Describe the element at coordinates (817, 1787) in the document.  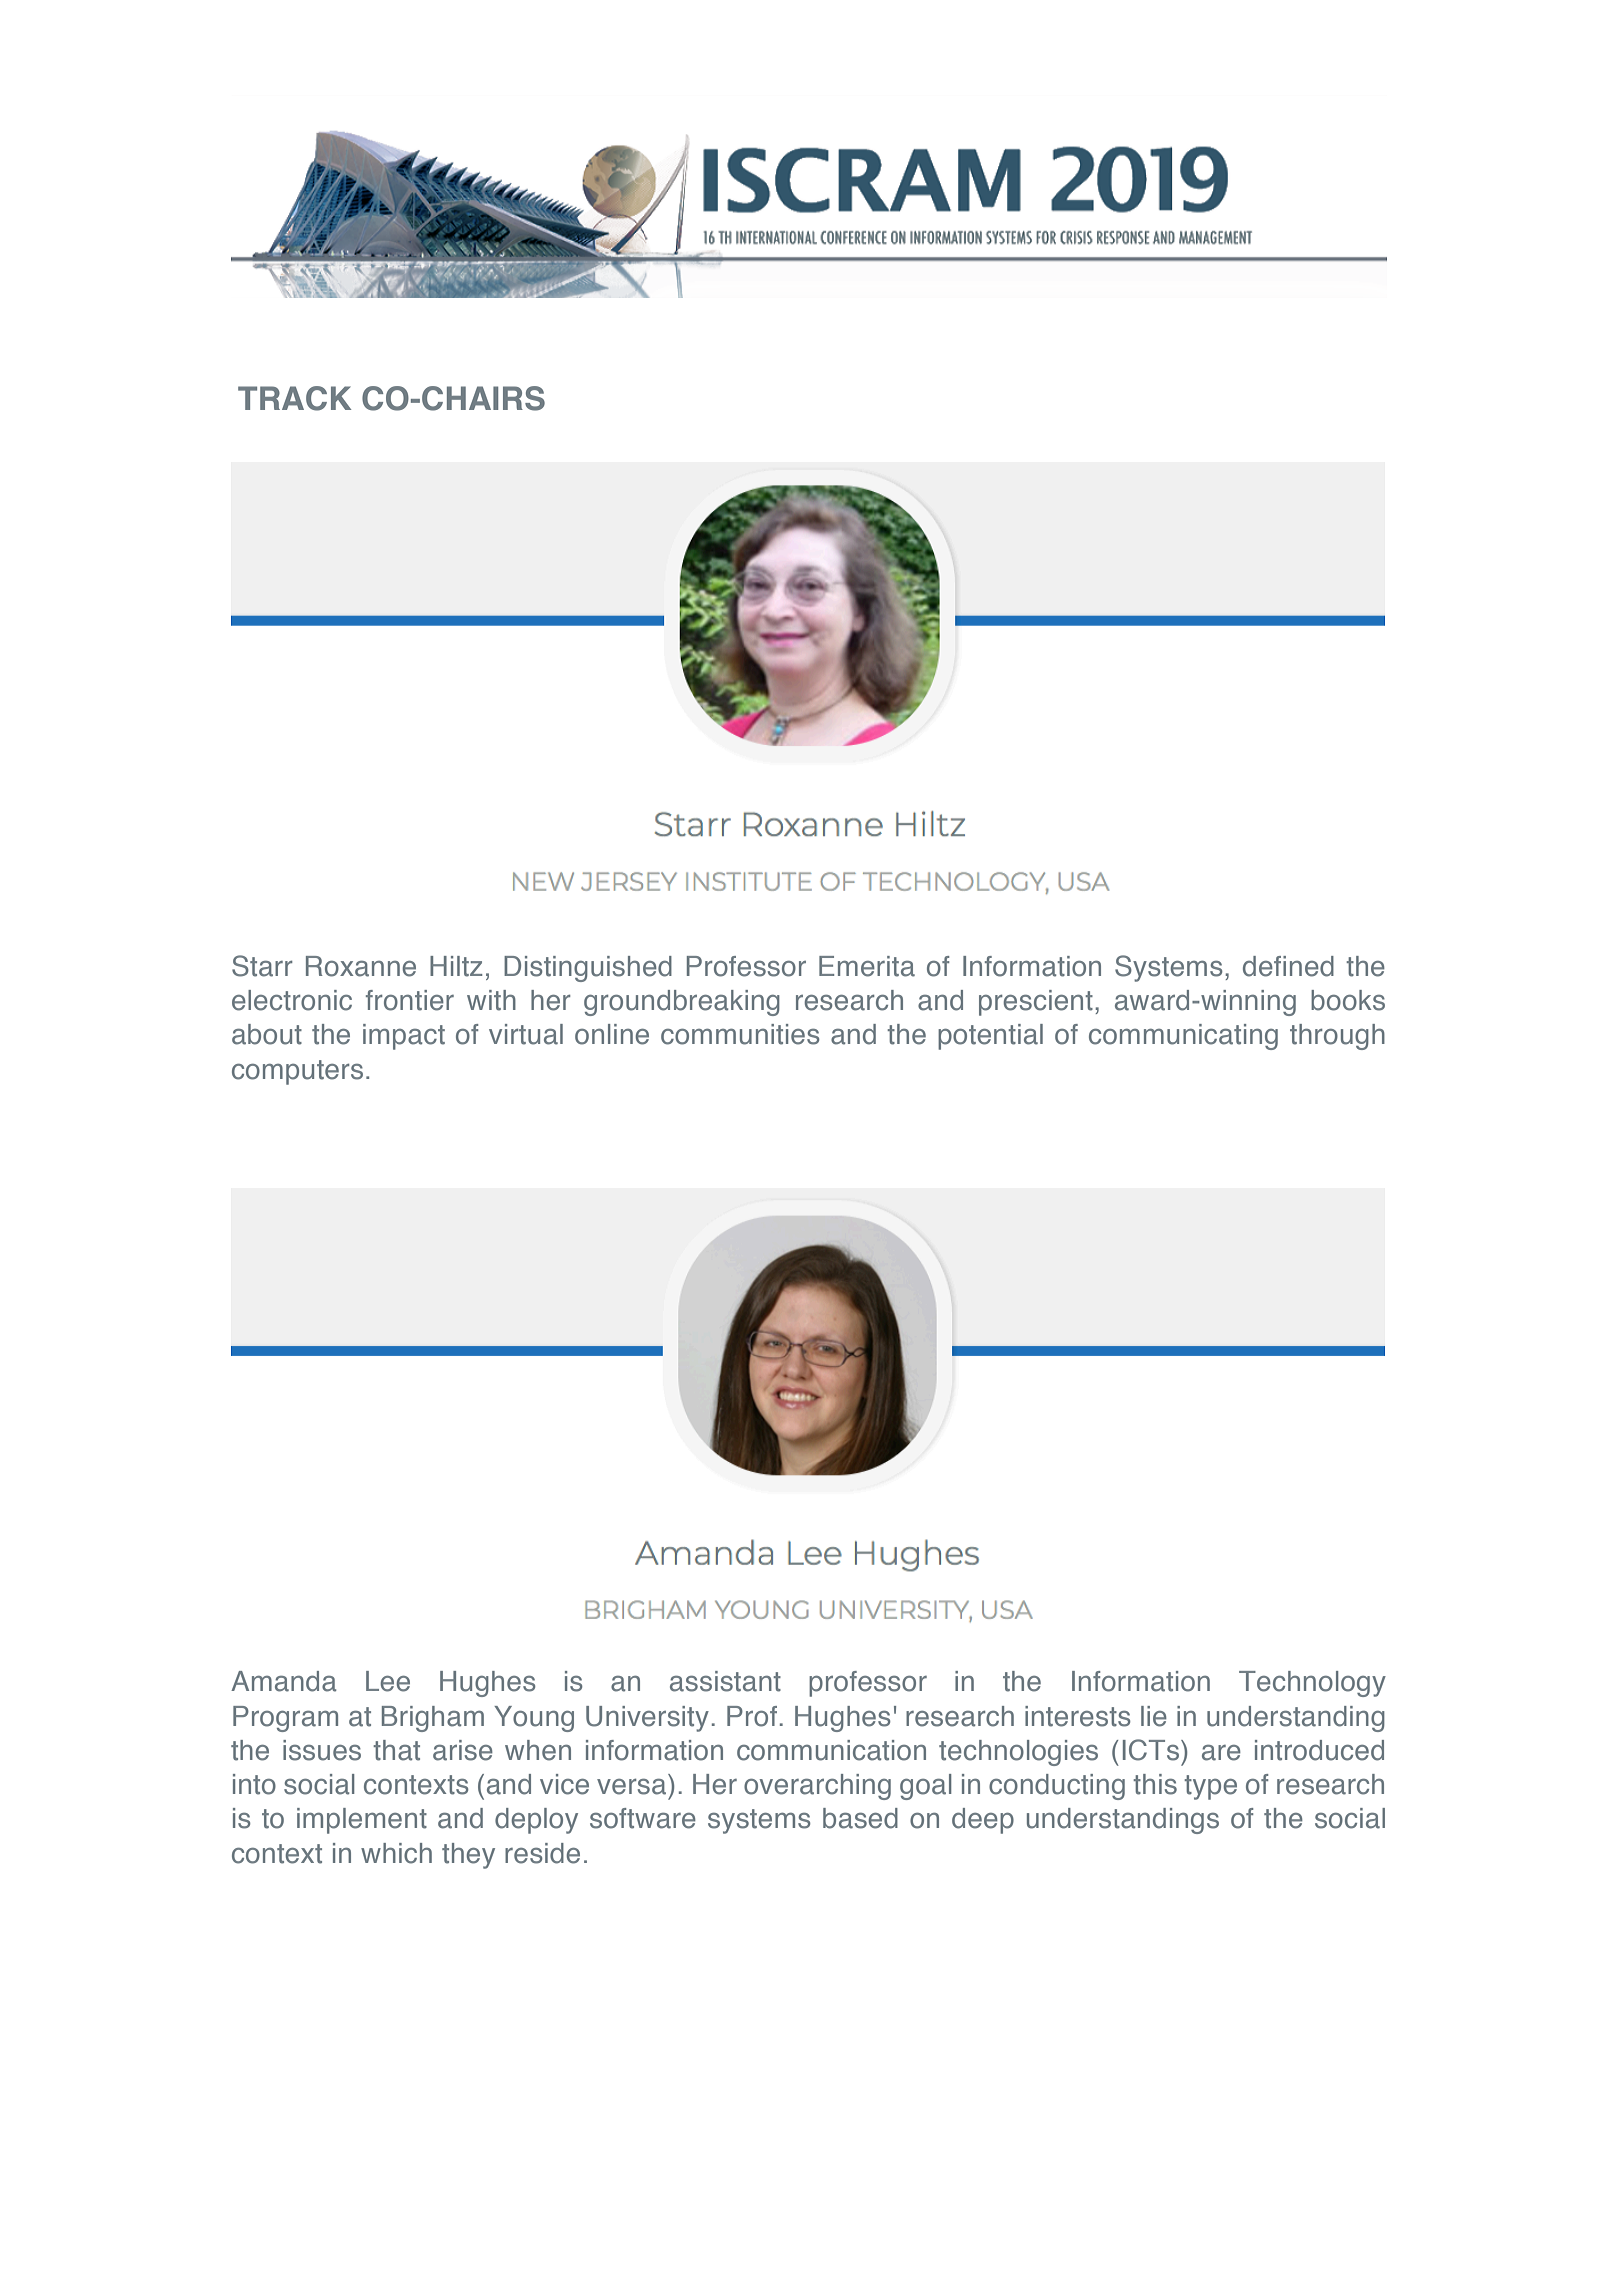
I see `overarching` at that location.
